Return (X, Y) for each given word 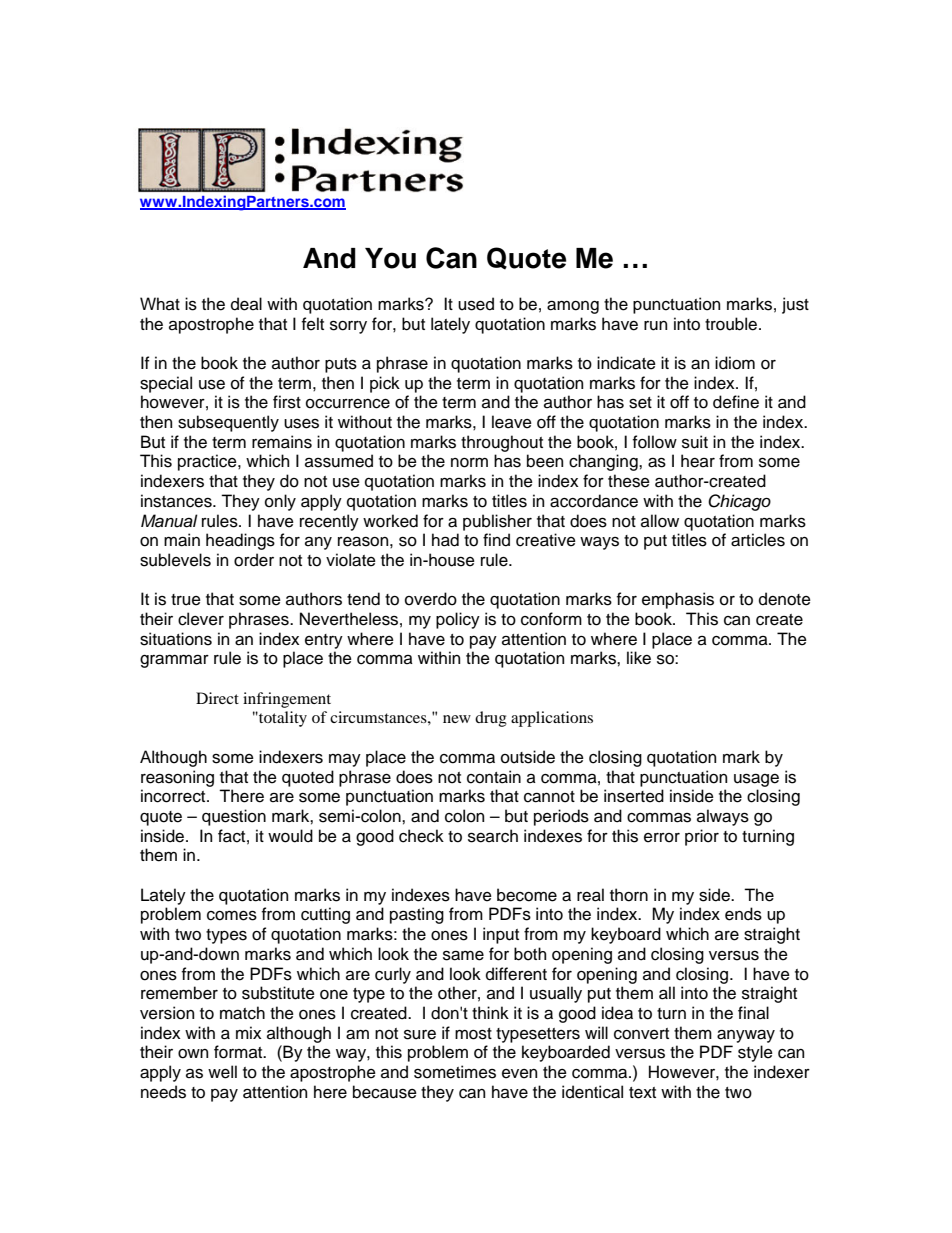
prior (702, 837)
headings (240, 541)
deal (246, 304)
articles (758, 540)
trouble (732, 324)
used (476, 304)
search (493, 836)
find (496, 540)
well (222, 1072)
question (234, 817)
